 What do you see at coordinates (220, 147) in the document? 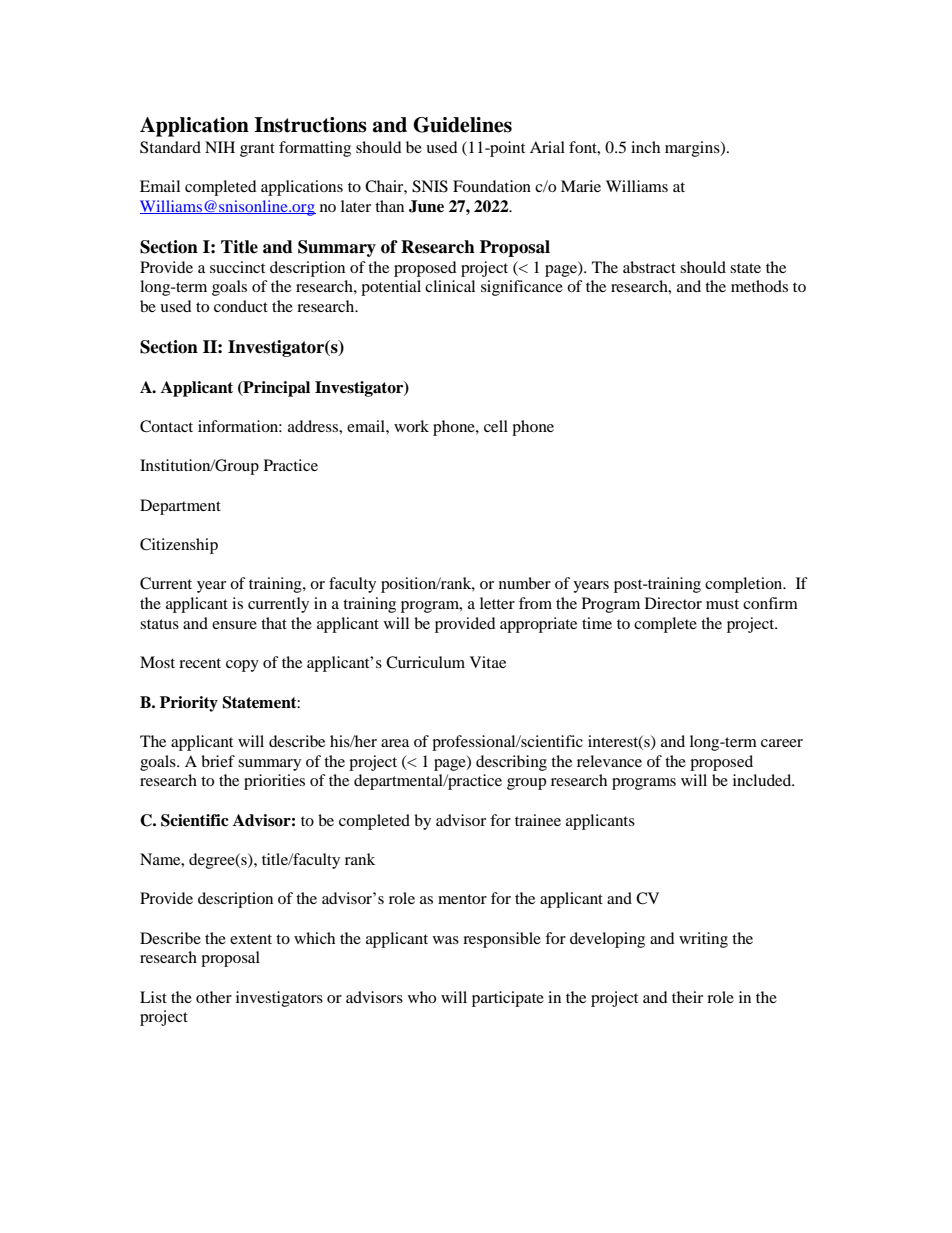
I see `NIH` at bounding box center [220, 147].
